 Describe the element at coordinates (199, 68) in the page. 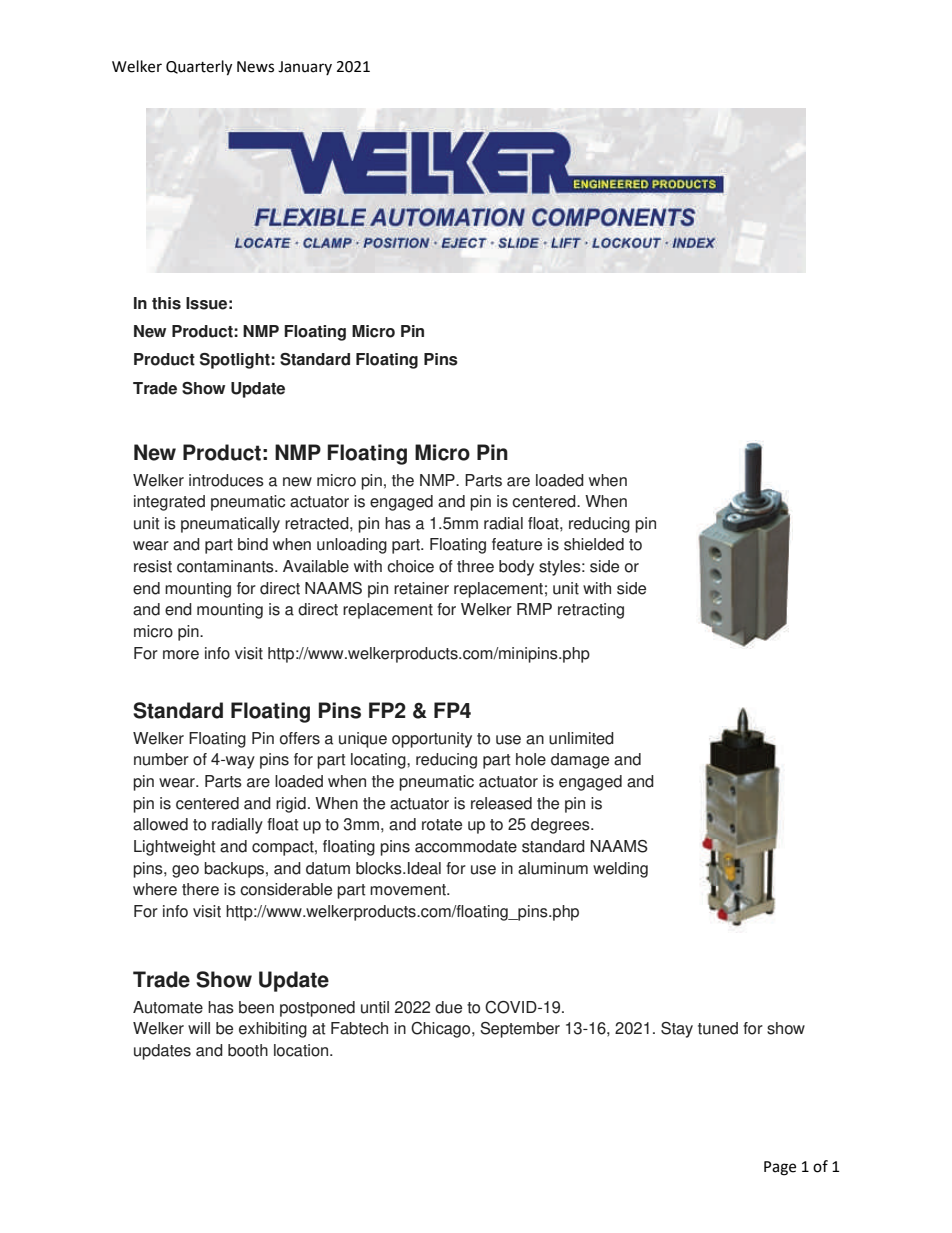

I see `Quarterly` at that location.
